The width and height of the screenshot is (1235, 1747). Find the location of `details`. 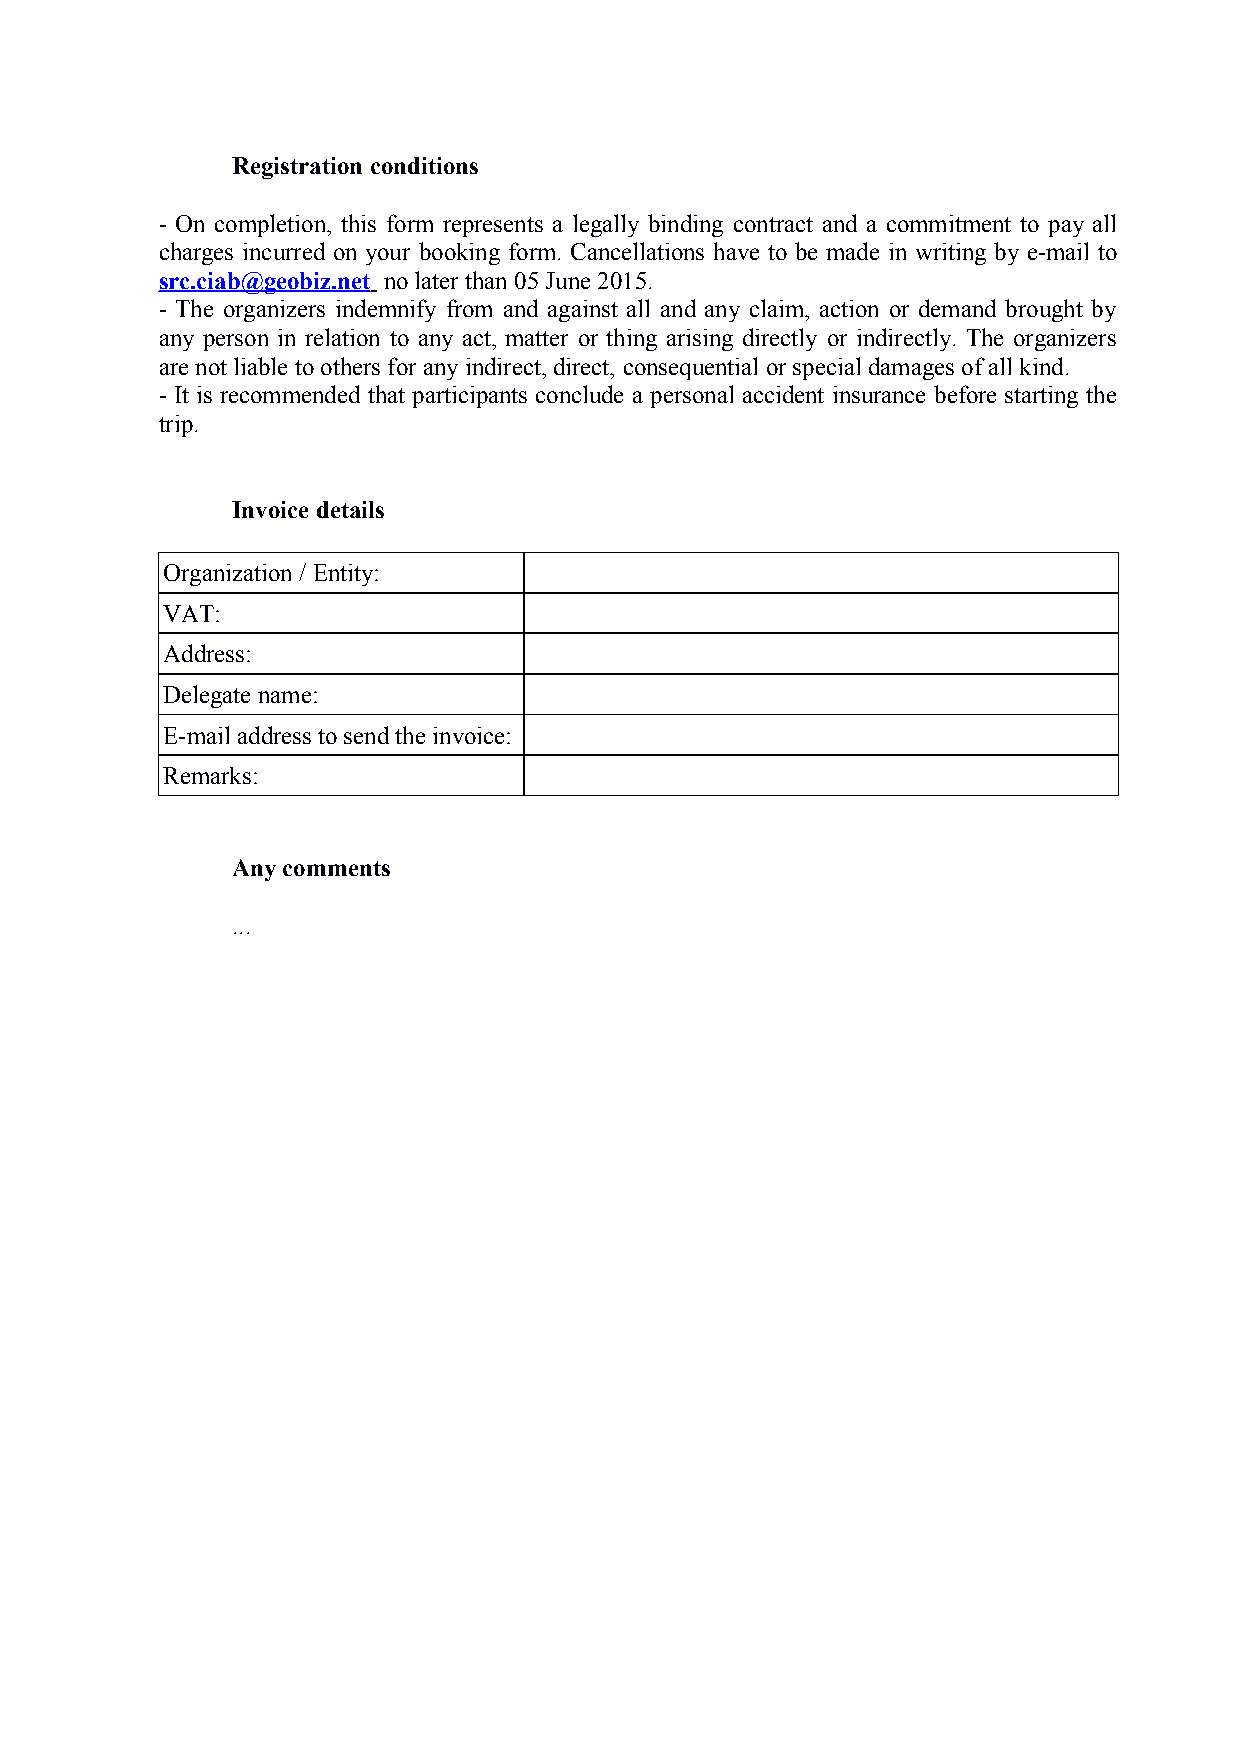

details is located at coordinates (350, 509).
